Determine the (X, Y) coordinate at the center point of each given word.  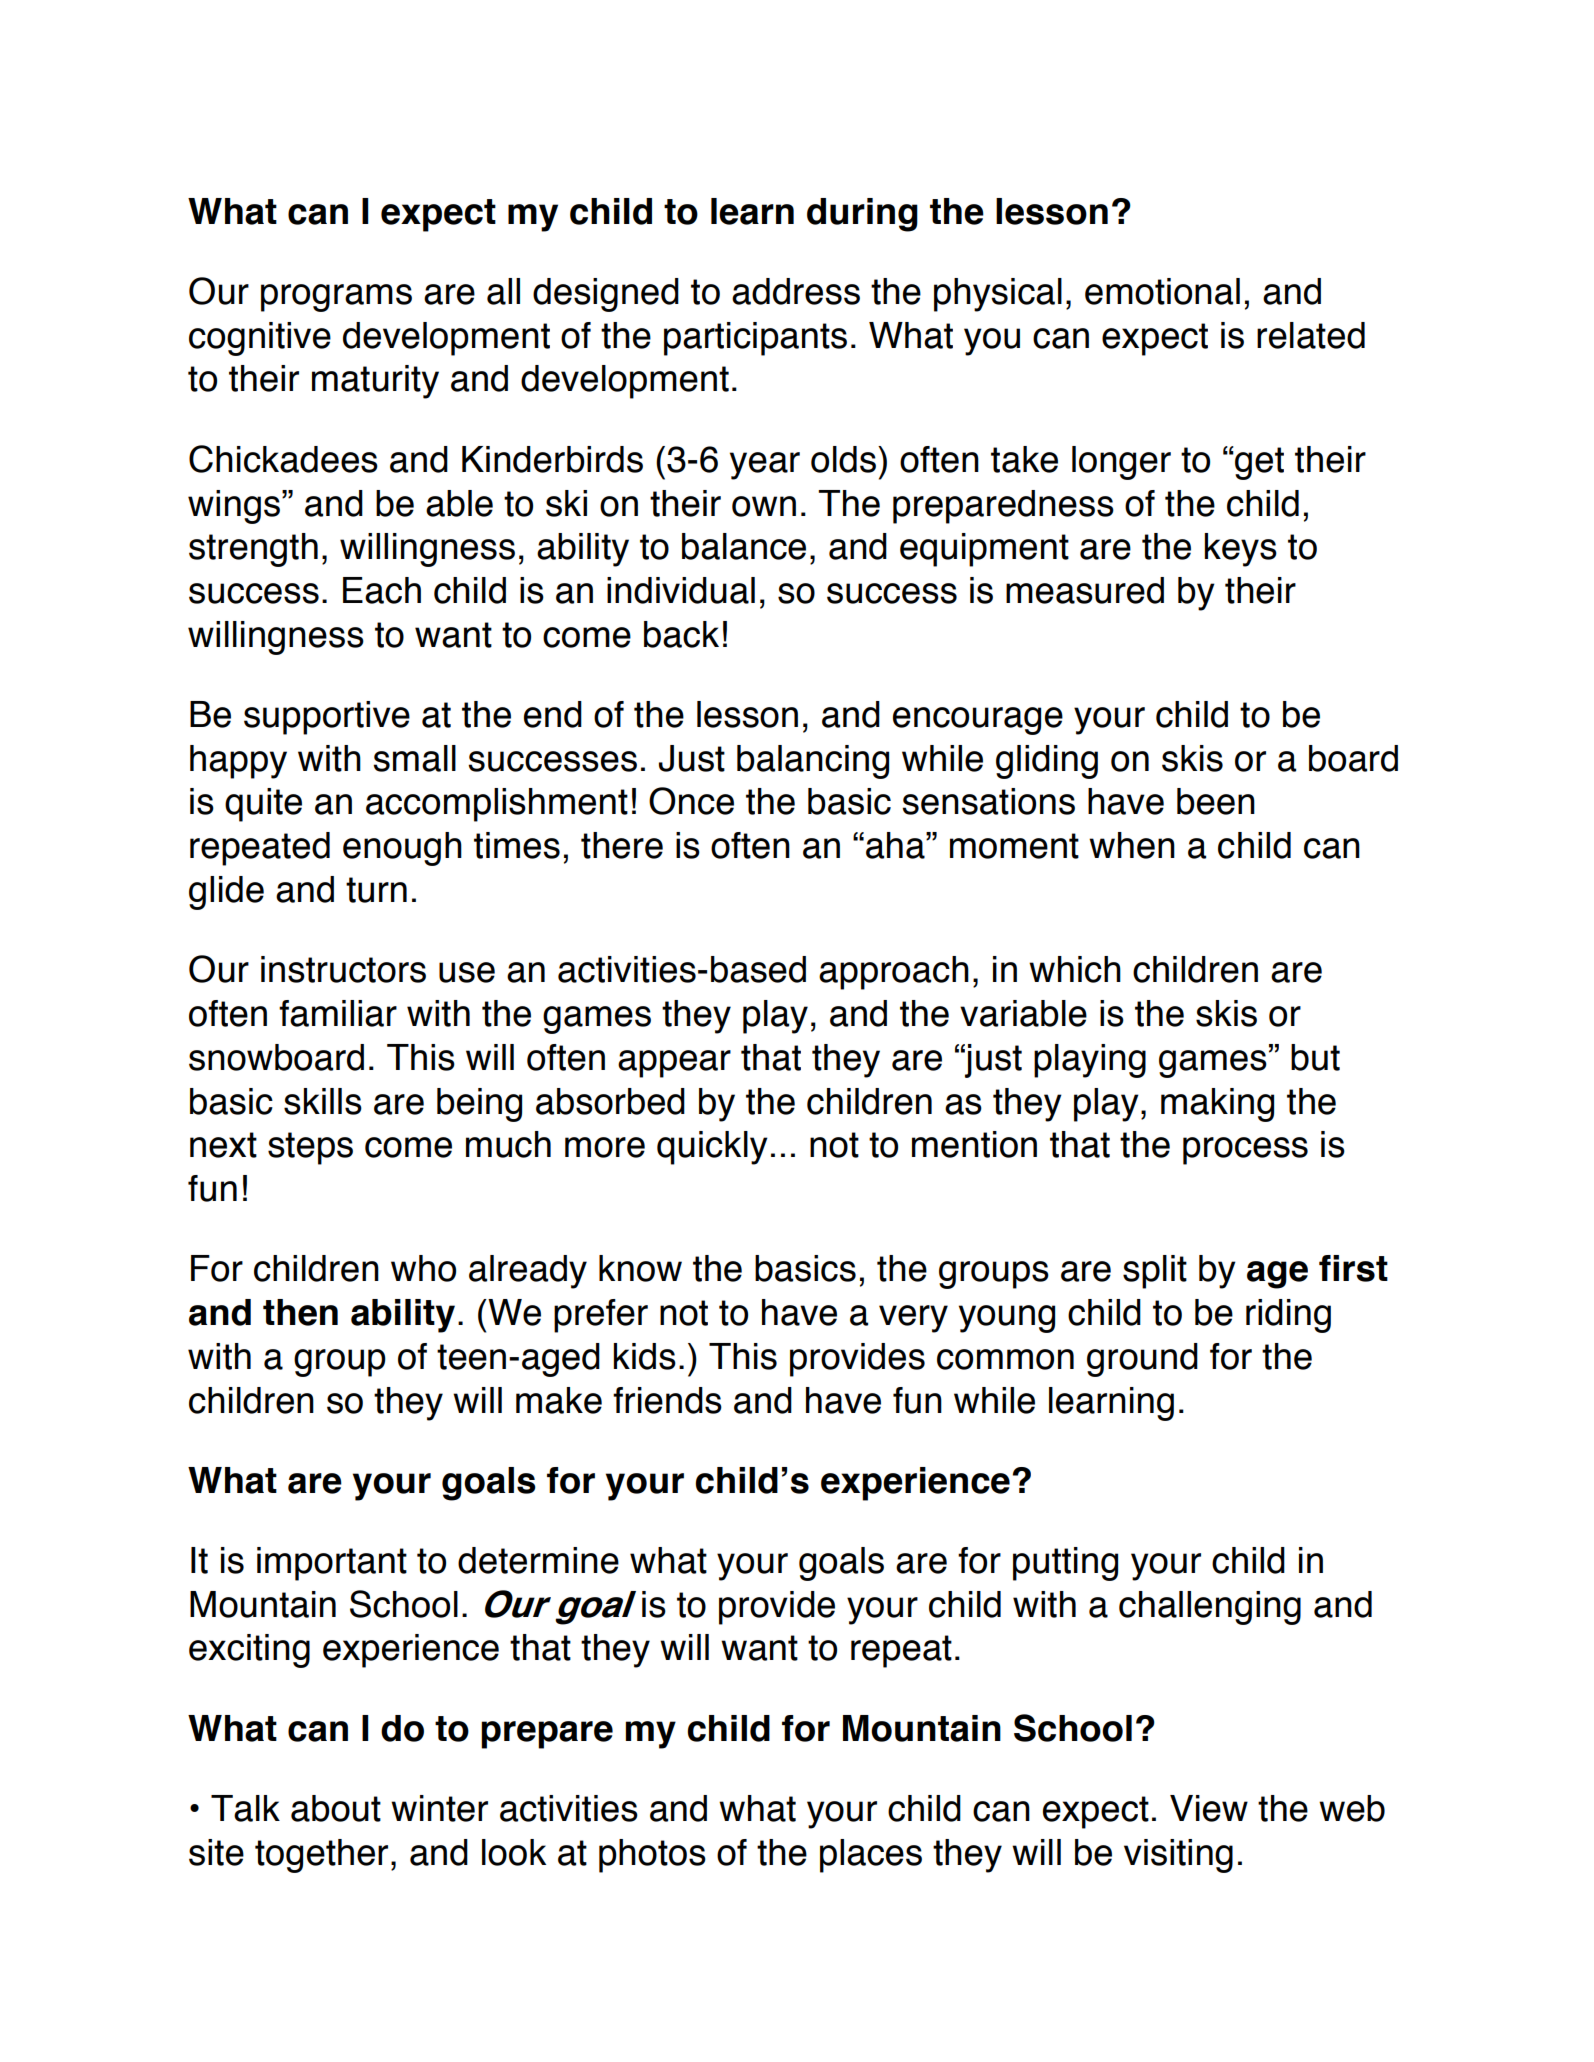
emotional (1162, 291)
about (336, 1808)
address (796, 291)
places (871, 1856)
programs (336, 298)
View (1209, 1808)
